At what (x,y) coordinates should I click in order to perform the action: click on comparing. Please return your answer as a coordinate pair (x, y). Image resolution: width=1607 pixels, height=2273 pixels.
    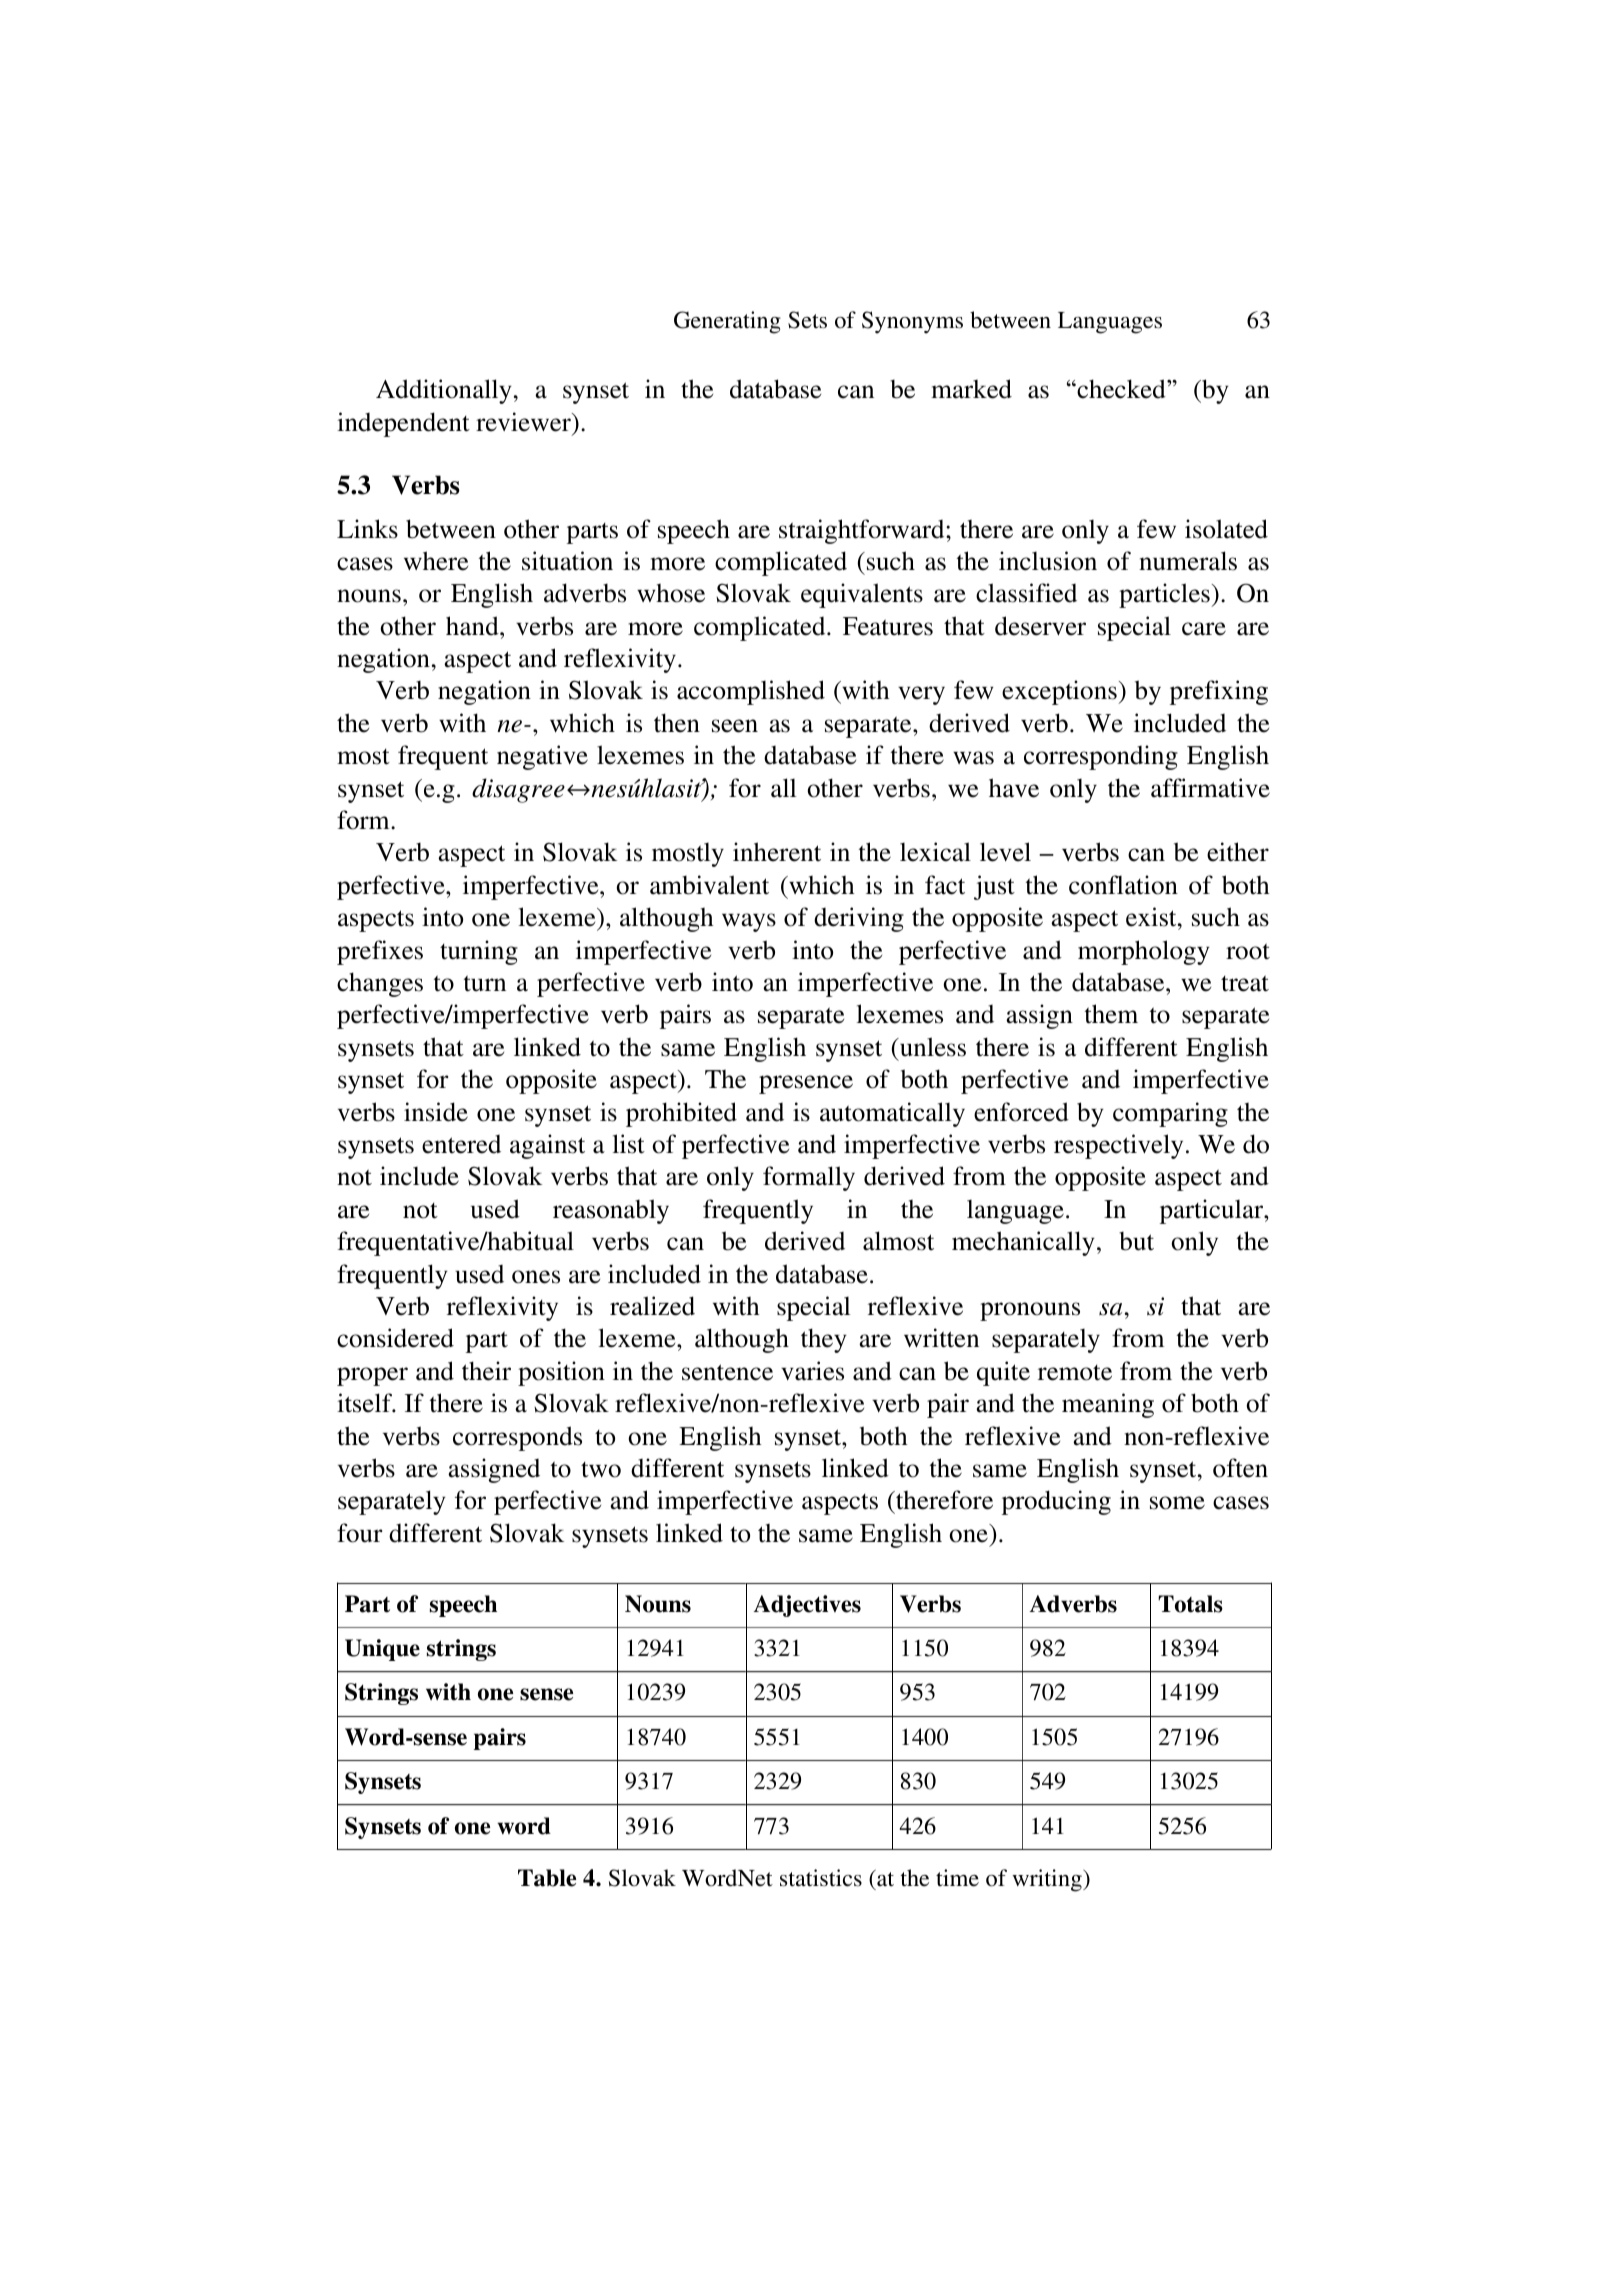
    Looking at the image, I should click on (1170, 1114).
